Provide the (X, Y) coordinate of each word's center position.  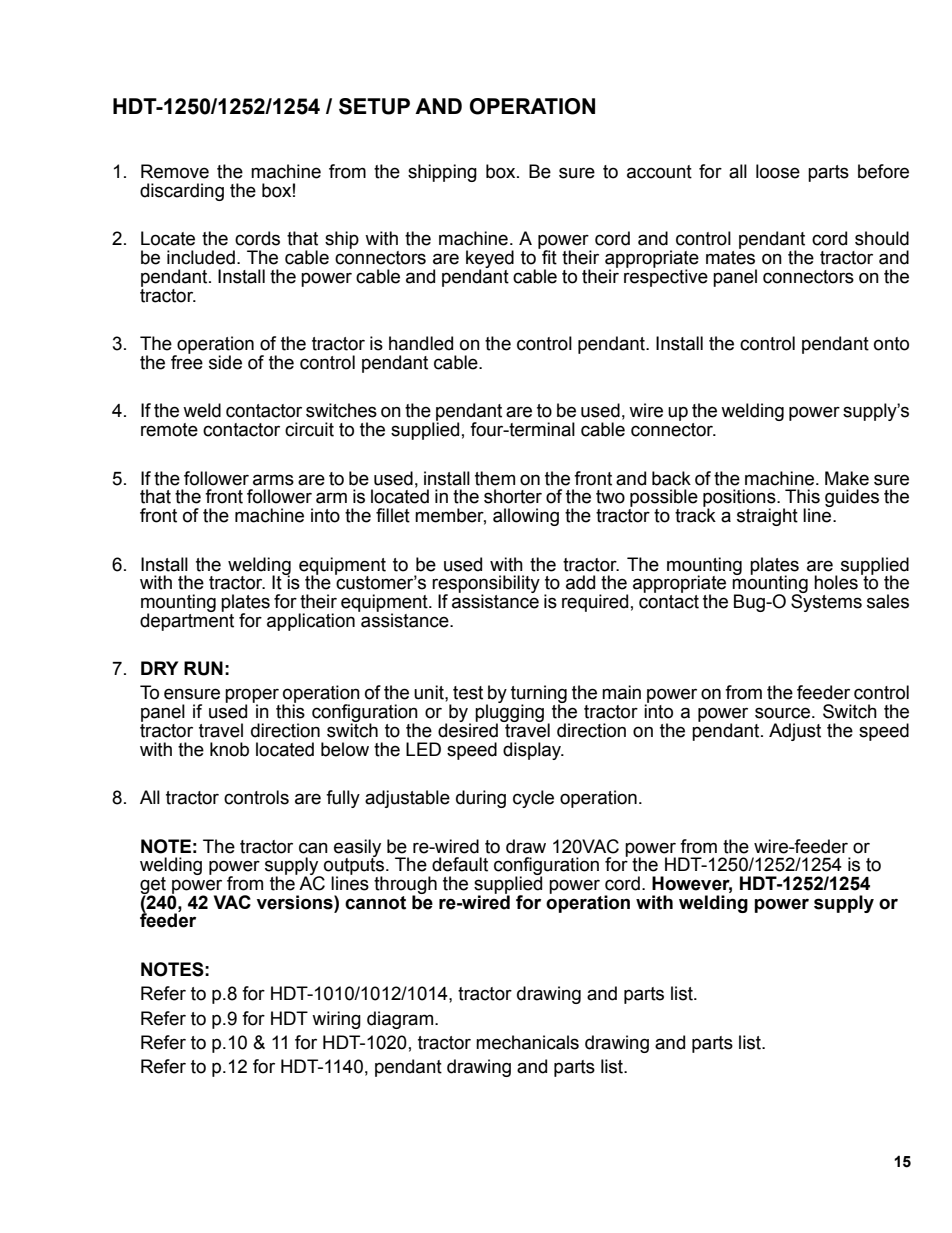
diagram (401, 1020)
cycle (533, 799)
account (659, 172)
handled (421, 343)
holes (836, 582)
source (782, 713)
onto (891, 344)
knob (229, 749)
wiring (336, 1020)
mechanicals (527, 1042)
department (187, 621)
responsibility (486, 585)
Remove (175, 171)
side (225, 362)
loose (778, 171)
